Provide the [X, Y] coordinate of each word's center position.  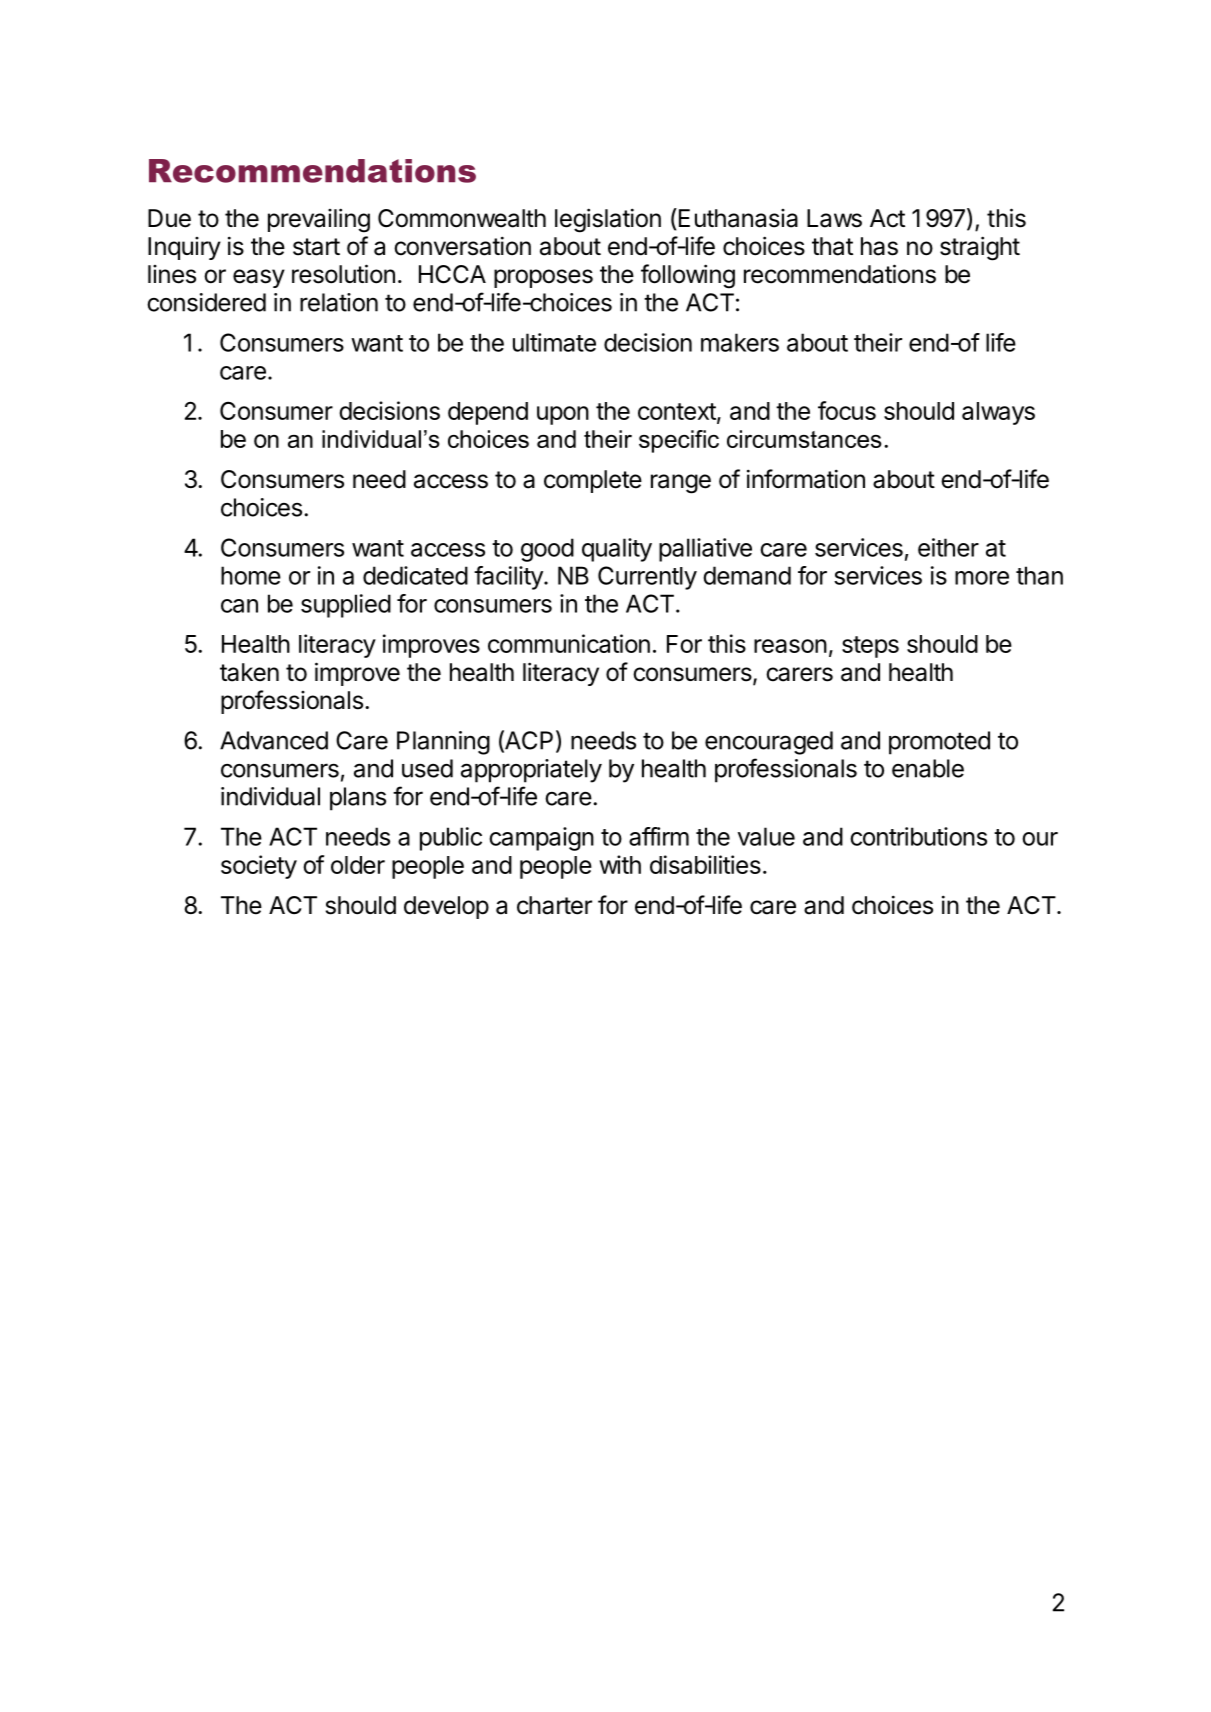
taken [249, 672]
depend [488, 413]
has [879, 246]
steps [870, 647]
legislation [608, 220]
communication [569, 643]
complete [593, 481]
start [316, 247]
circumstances [804, 439]
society [259, 867]
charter [554, 905]
